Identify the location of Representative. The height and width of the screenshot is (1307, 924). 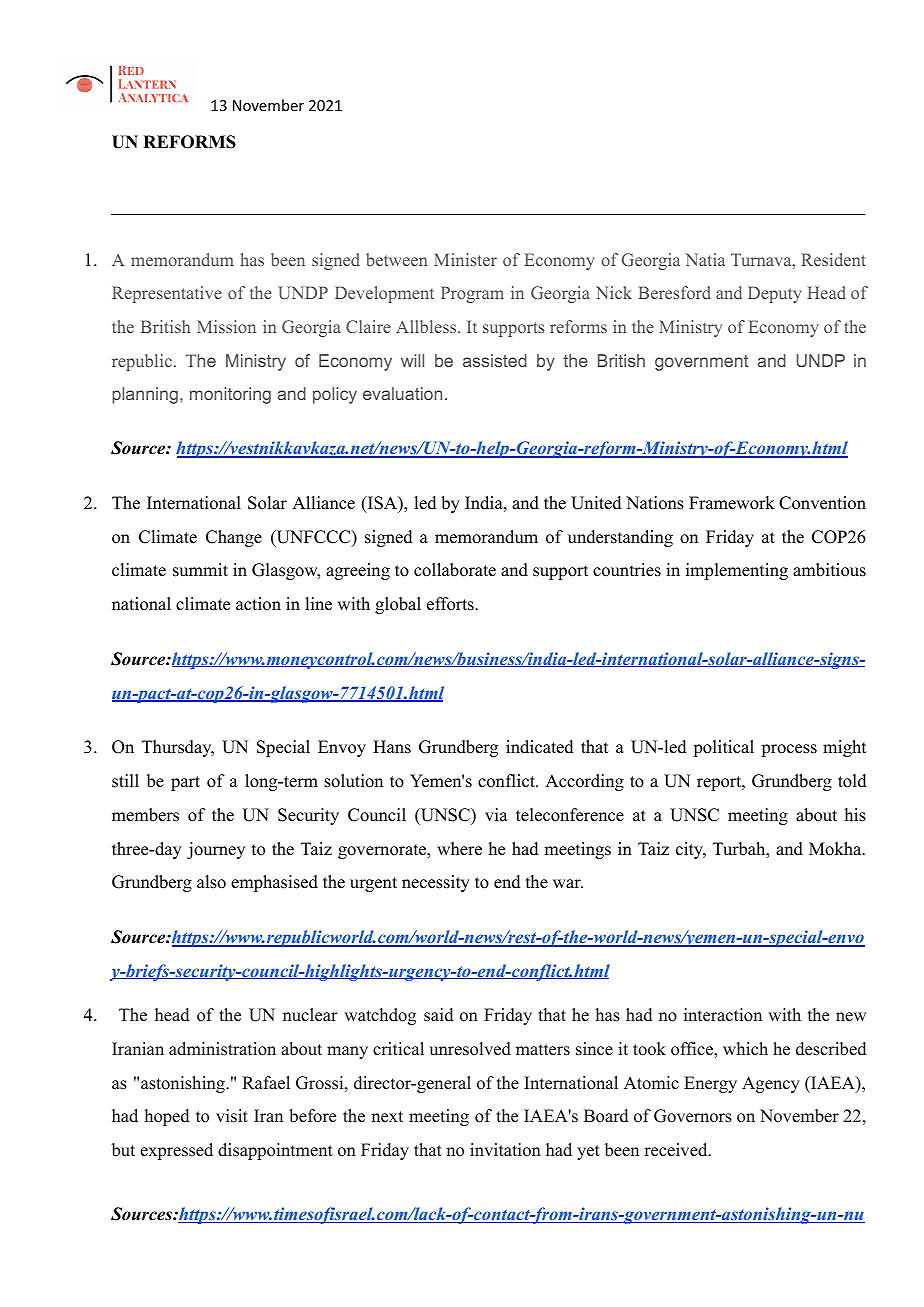
(167, 294).
